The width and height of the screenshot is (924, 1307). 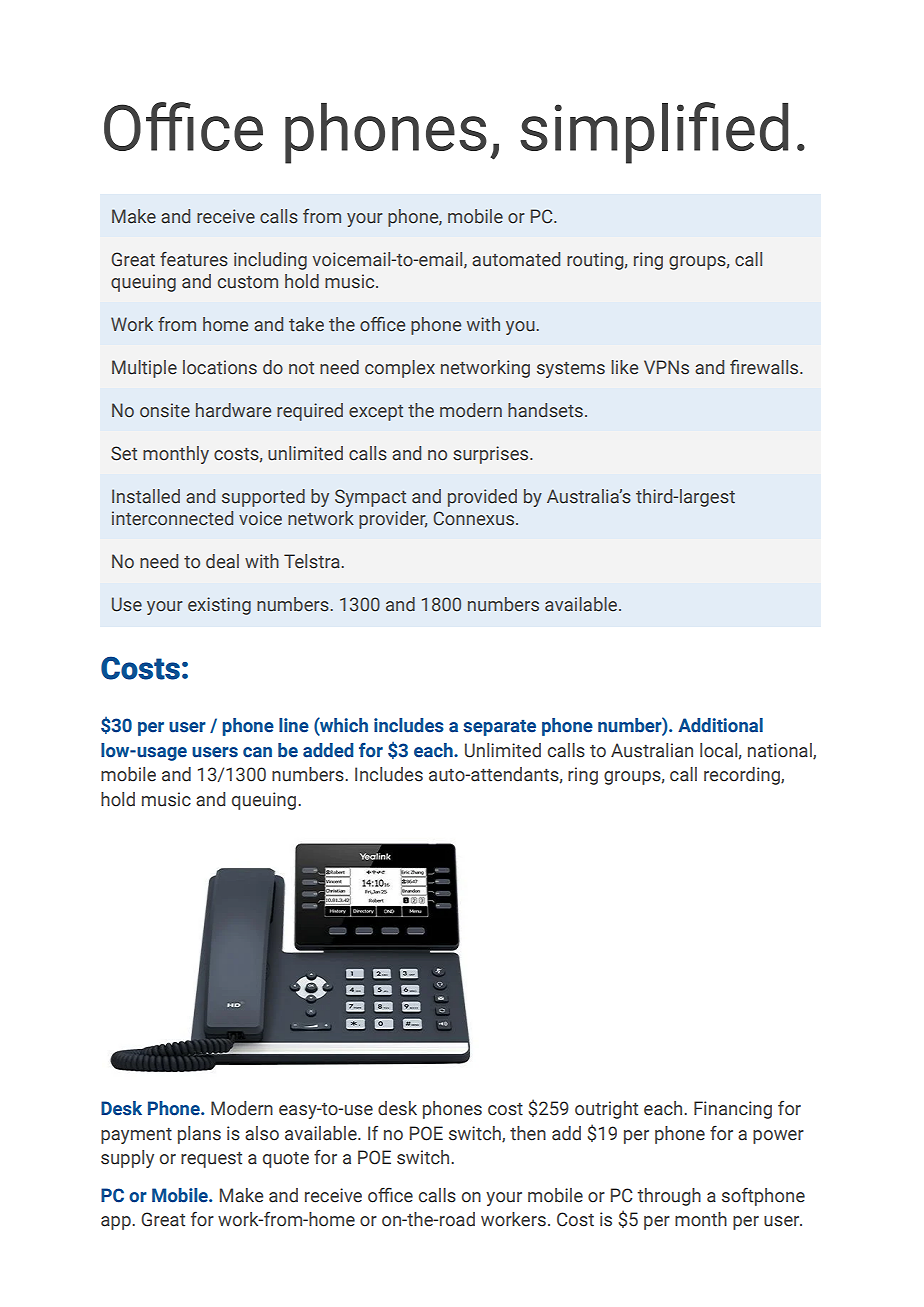 What do you see at coordinates (492, 455) in the screenshot?
I see `surprises` at bounding box center [492, 455].
